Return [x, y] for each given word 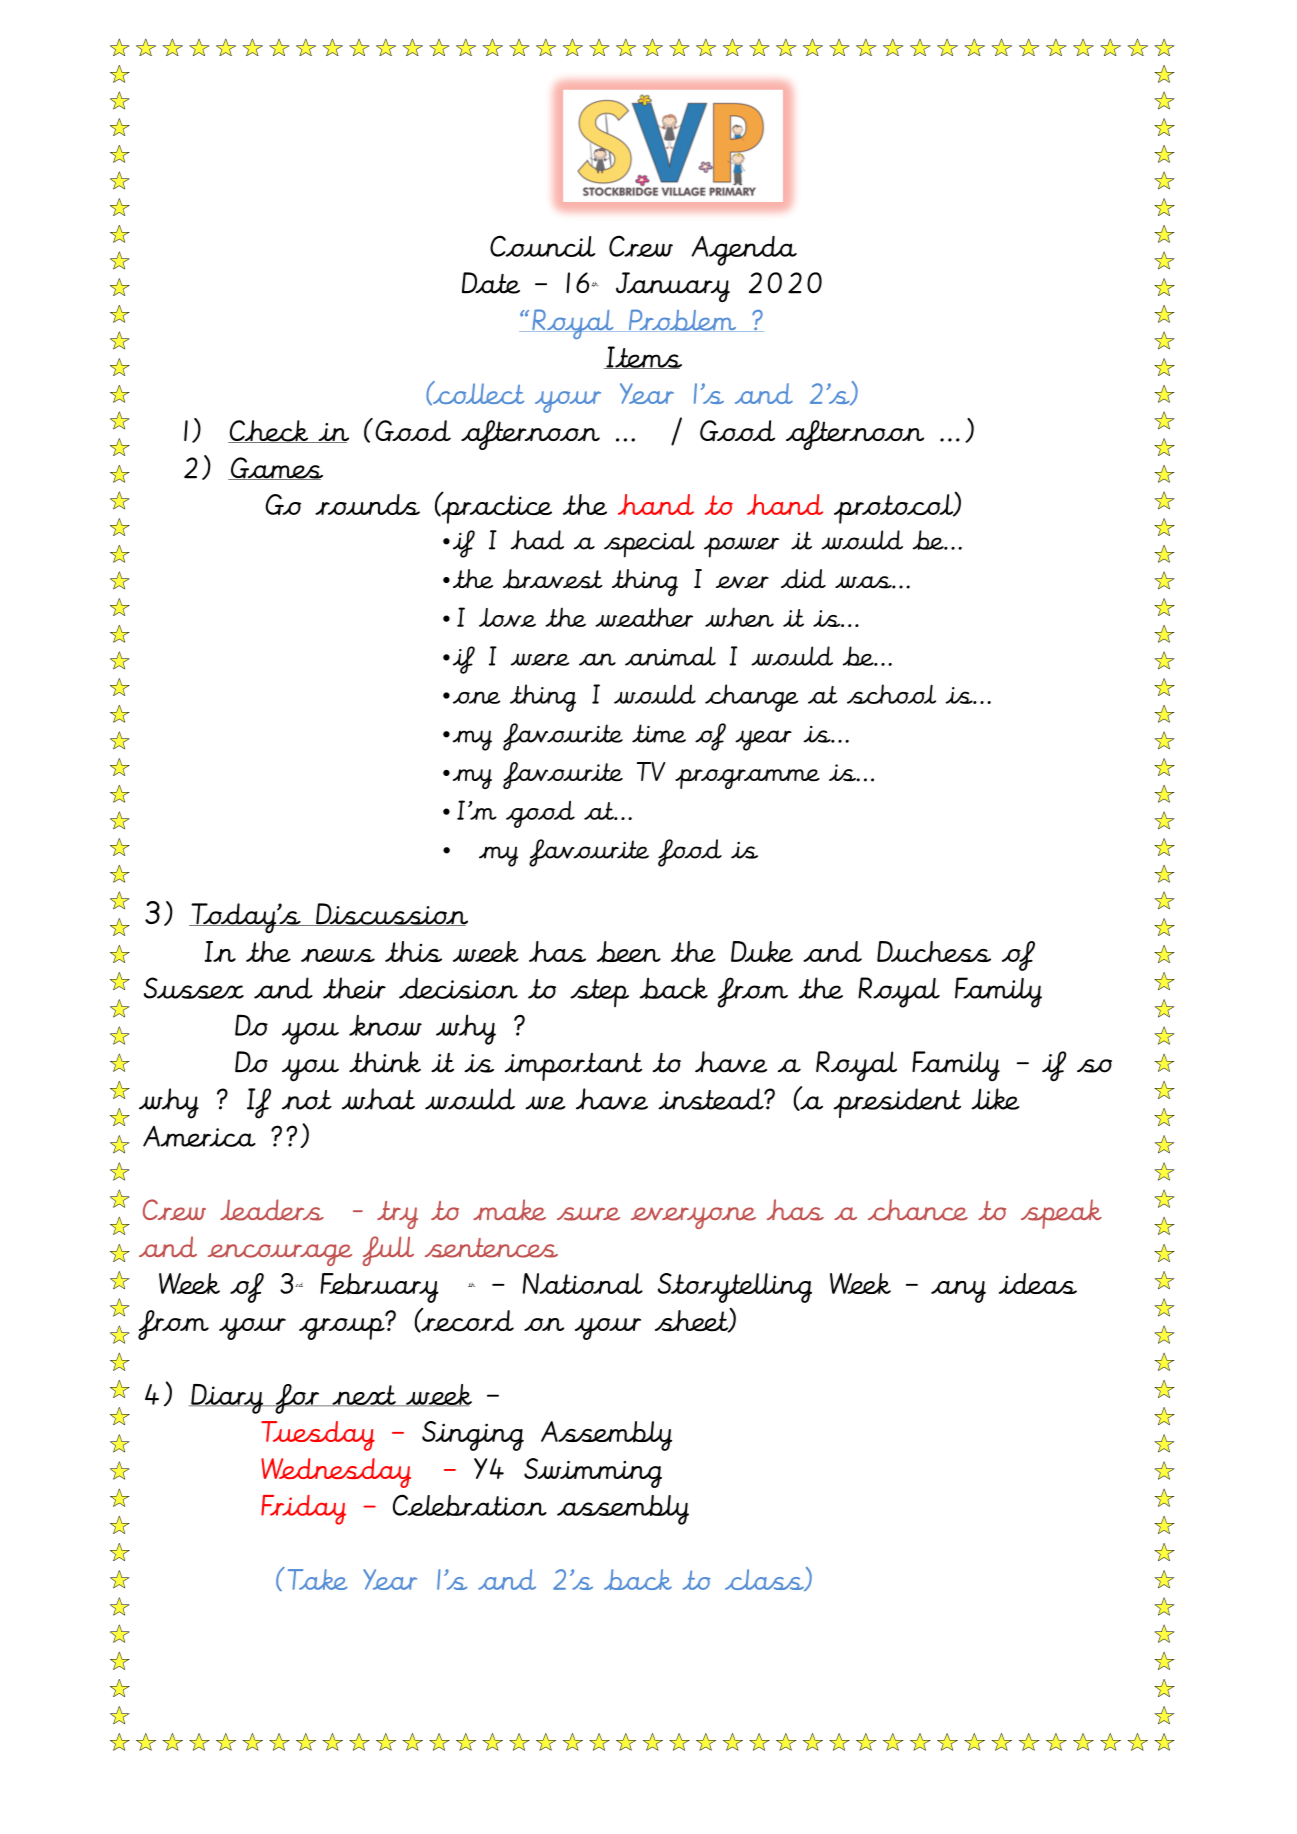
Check [269, 431]
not [307, 1100]
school [891, 694]
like [995, 1099]
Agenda [744, 250]
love [507, 617]
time [659, 733]
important [574, 1067]
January [673, 287]
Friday [303, 1510]
